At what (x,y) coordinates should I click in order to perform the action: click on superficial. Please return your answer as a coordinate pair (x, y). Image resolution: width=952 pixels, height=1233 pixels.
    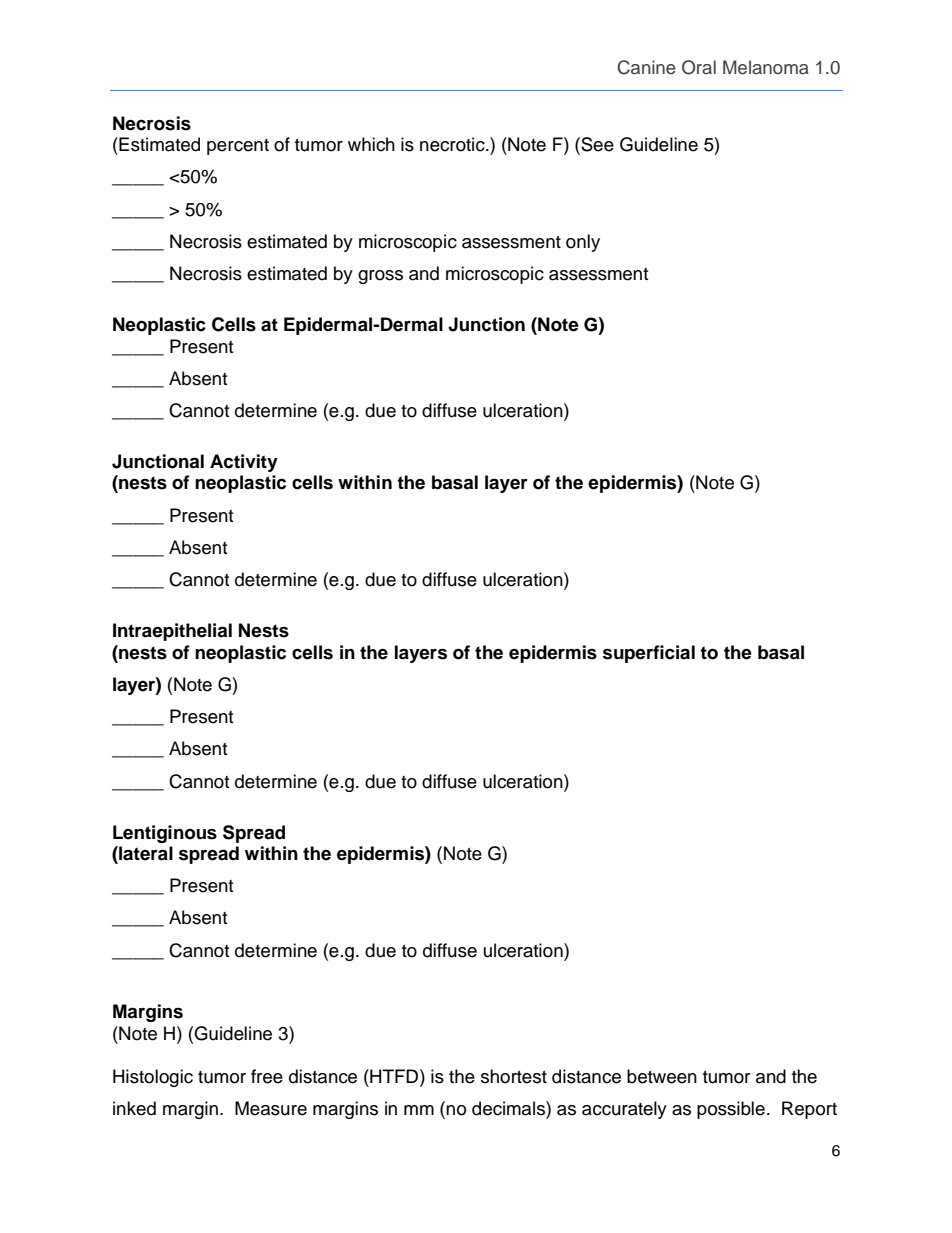
    Looking at the image, I should click on (649, 654).
